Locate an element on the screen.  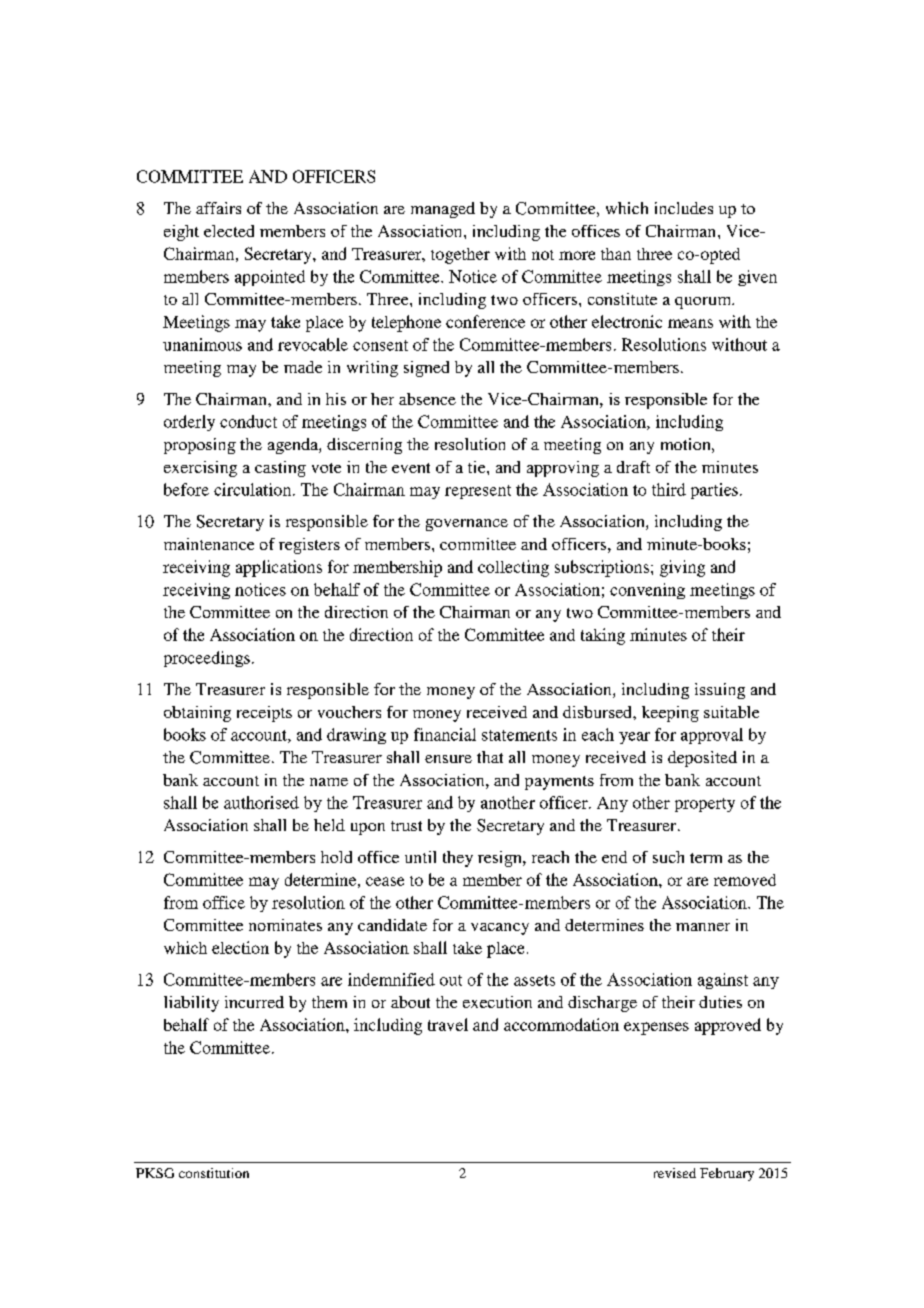
against is located at coordinates (723, 981).
